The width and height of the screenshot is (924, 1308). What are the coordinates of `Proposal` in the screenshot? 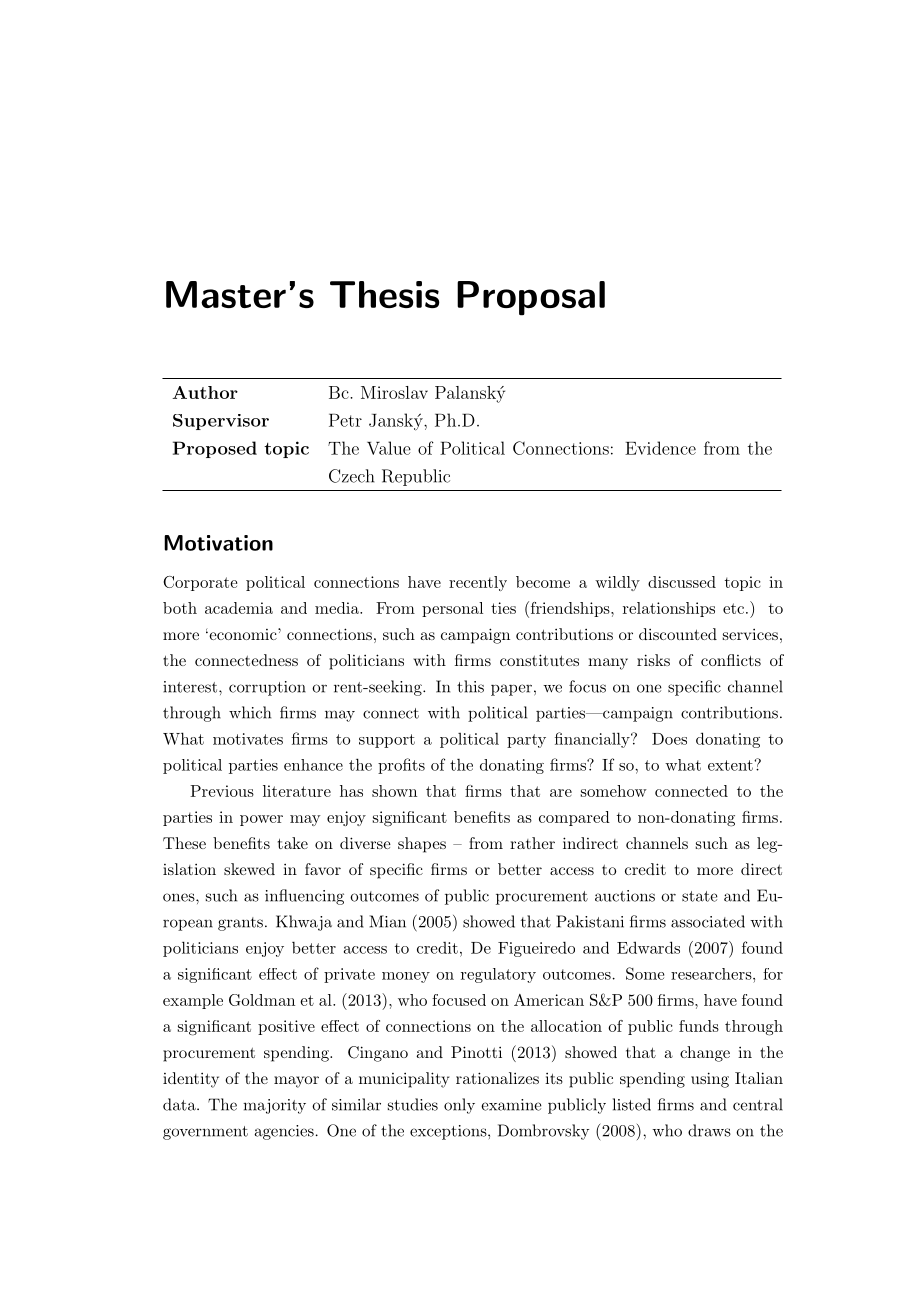 It's located at (531, 298).
